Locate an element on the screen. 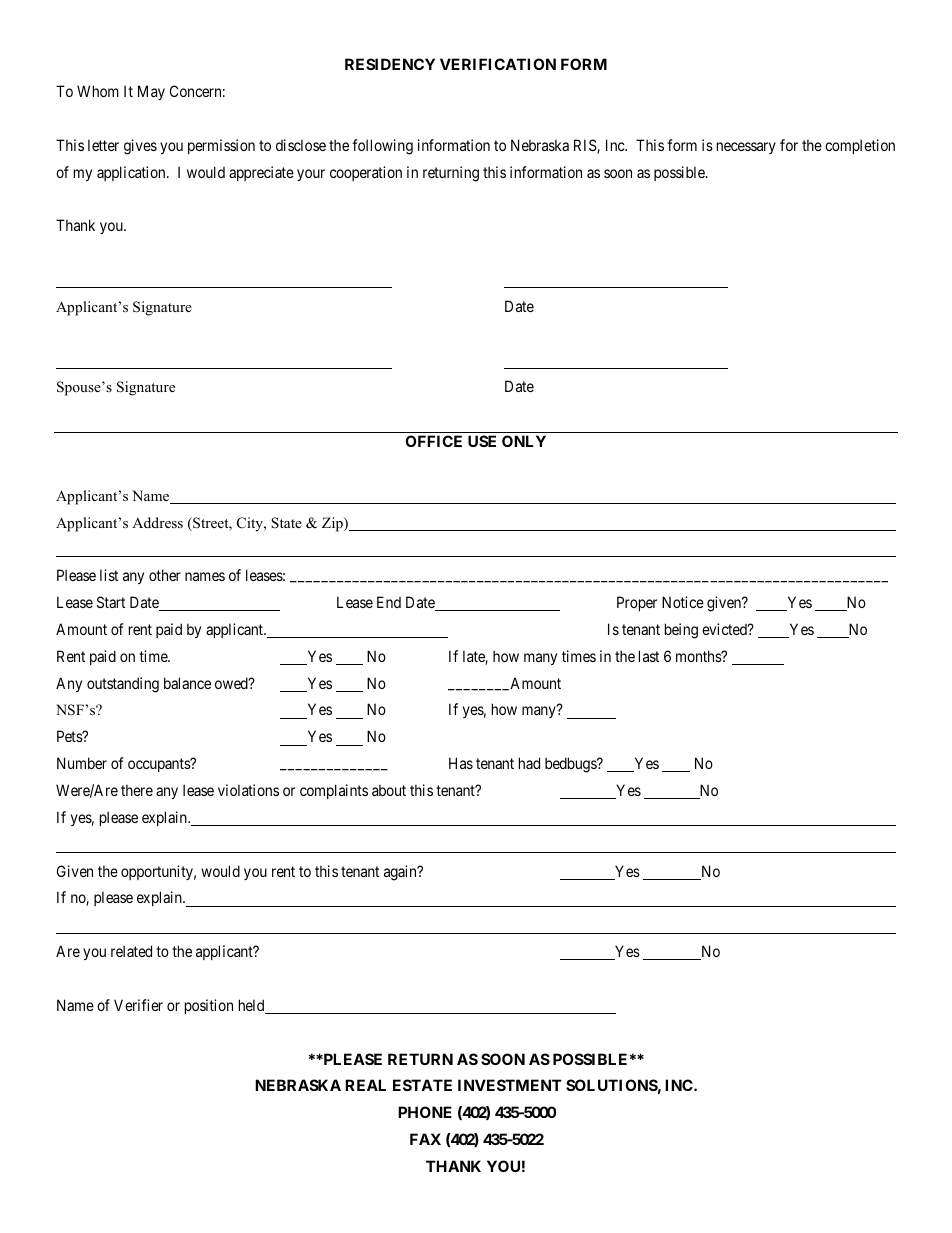  INVESTMENT is located at coordinates (510, 1085).
